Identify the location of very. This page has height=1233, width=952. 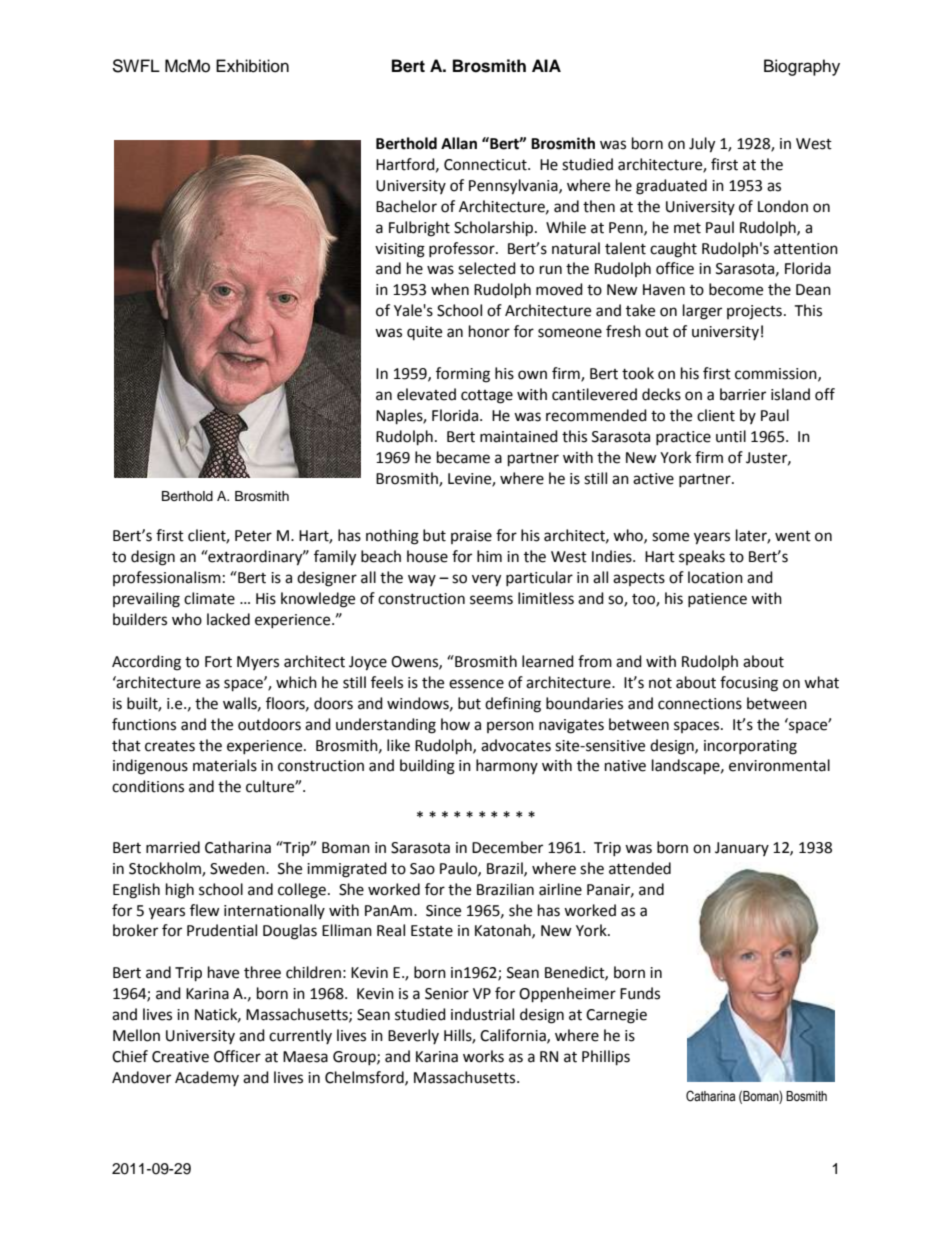
(486, 580).
